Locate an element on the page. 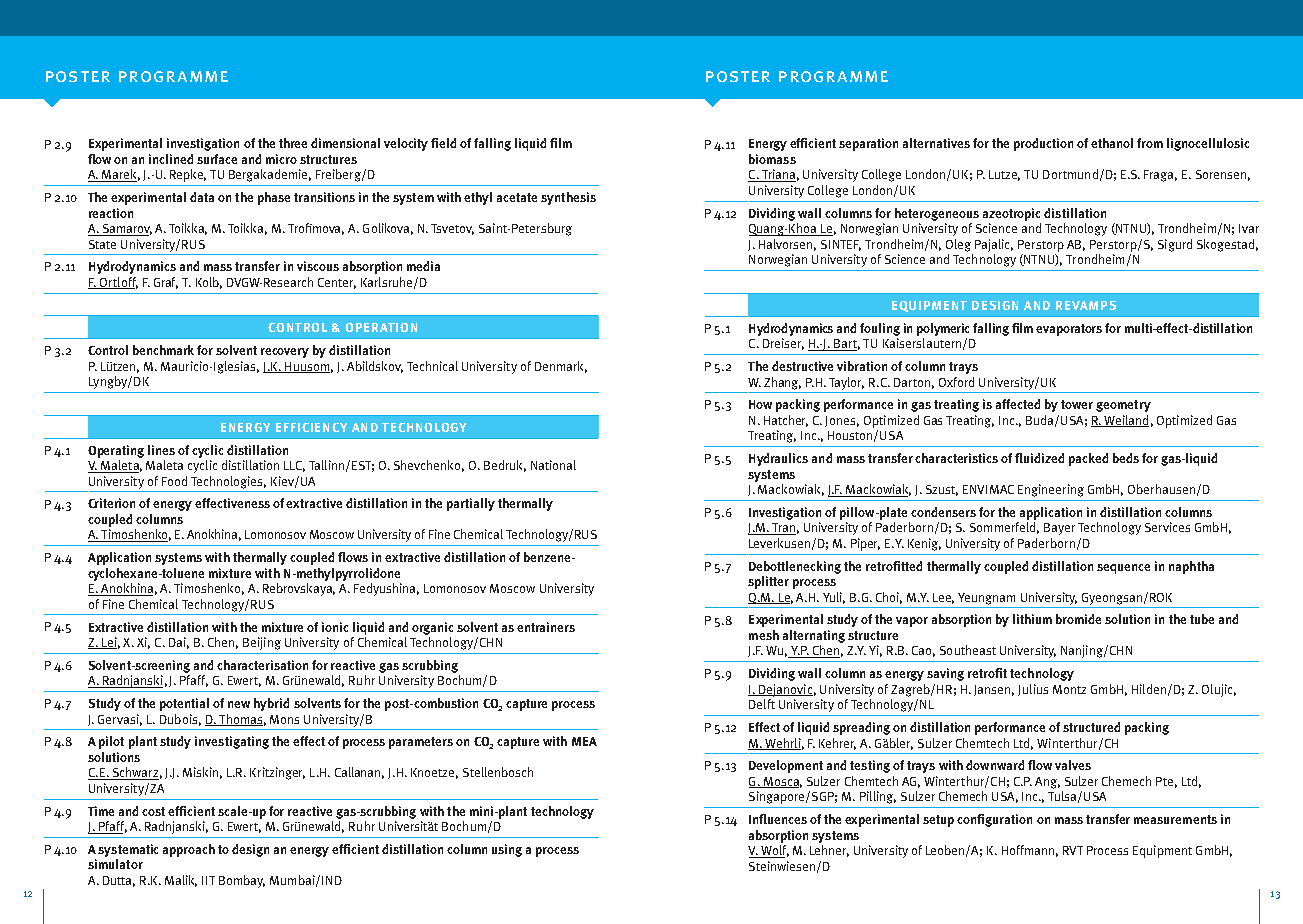 The image size is (1303, 924). synthesis is located at coordinates (568, 198).
